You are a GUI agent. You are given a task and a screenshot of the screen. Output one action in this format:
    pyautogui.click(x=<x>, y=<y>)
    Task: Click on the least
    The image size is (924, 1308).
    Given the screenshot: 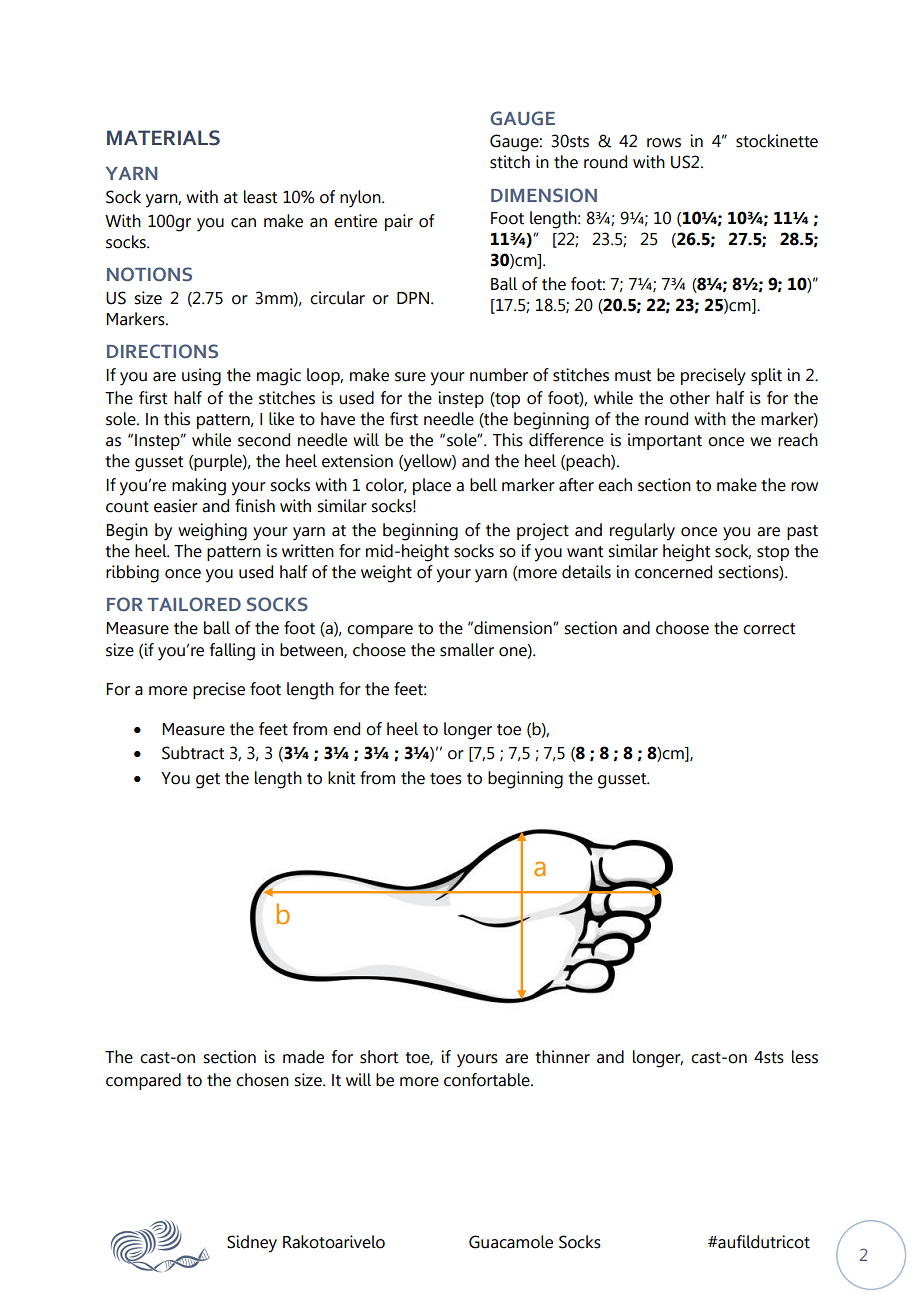 What is the action you would take?
    pyautogui.click(x=260, y=197)
